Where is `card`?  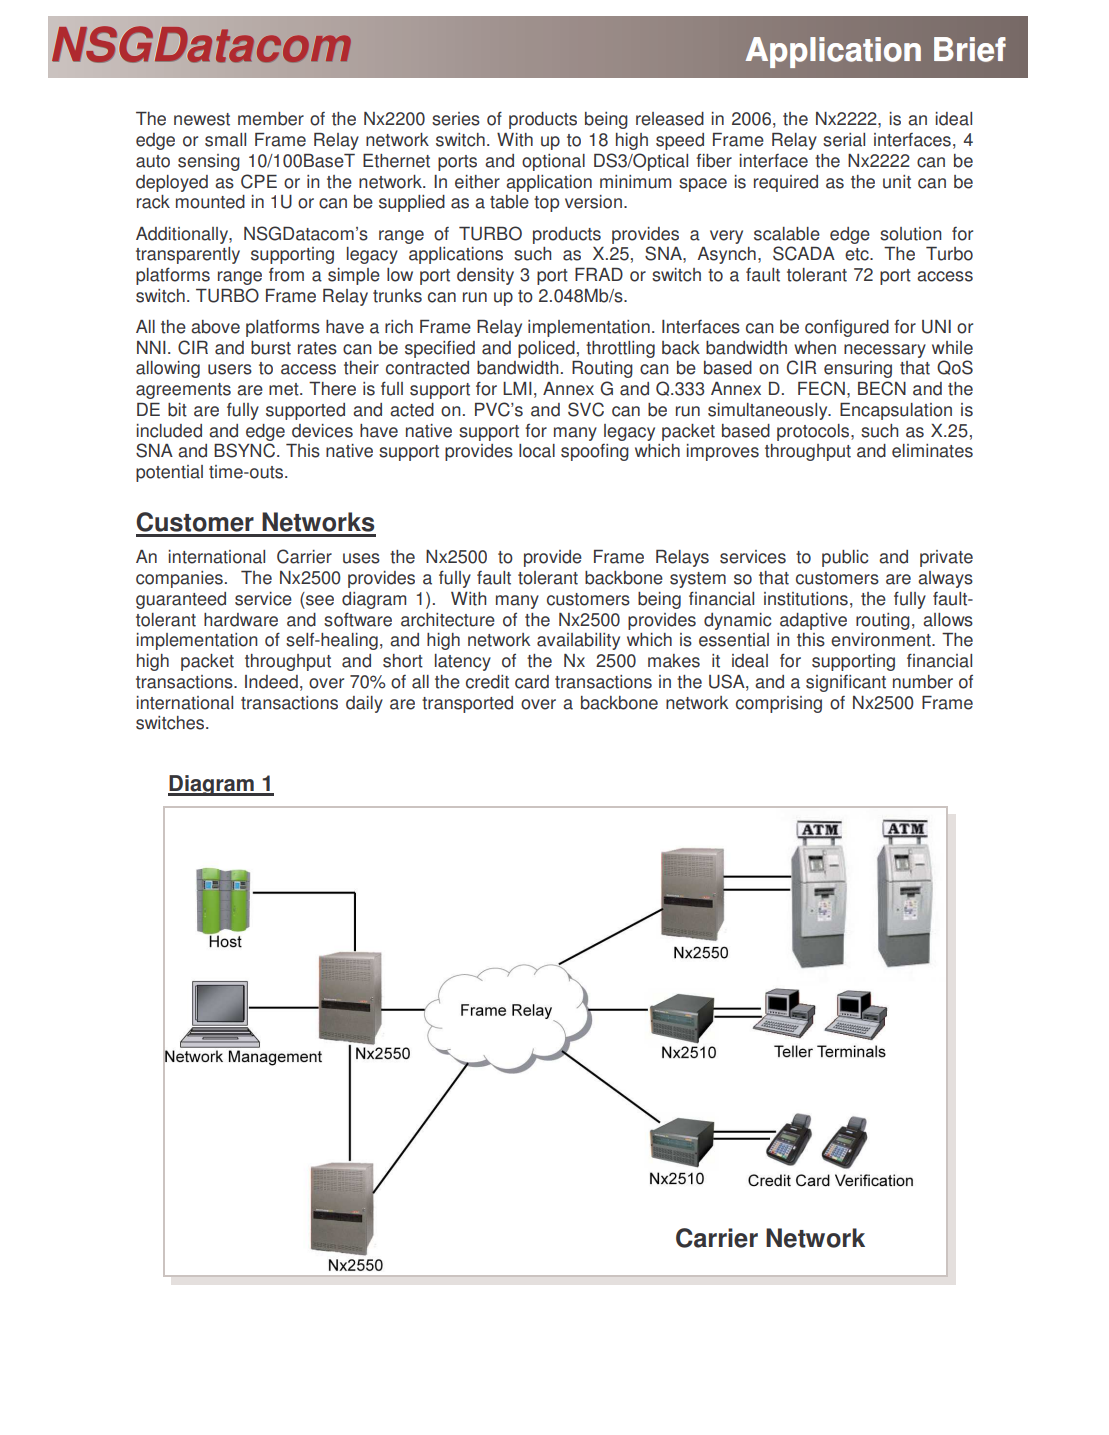
card is located at coordinates (532, 682).
